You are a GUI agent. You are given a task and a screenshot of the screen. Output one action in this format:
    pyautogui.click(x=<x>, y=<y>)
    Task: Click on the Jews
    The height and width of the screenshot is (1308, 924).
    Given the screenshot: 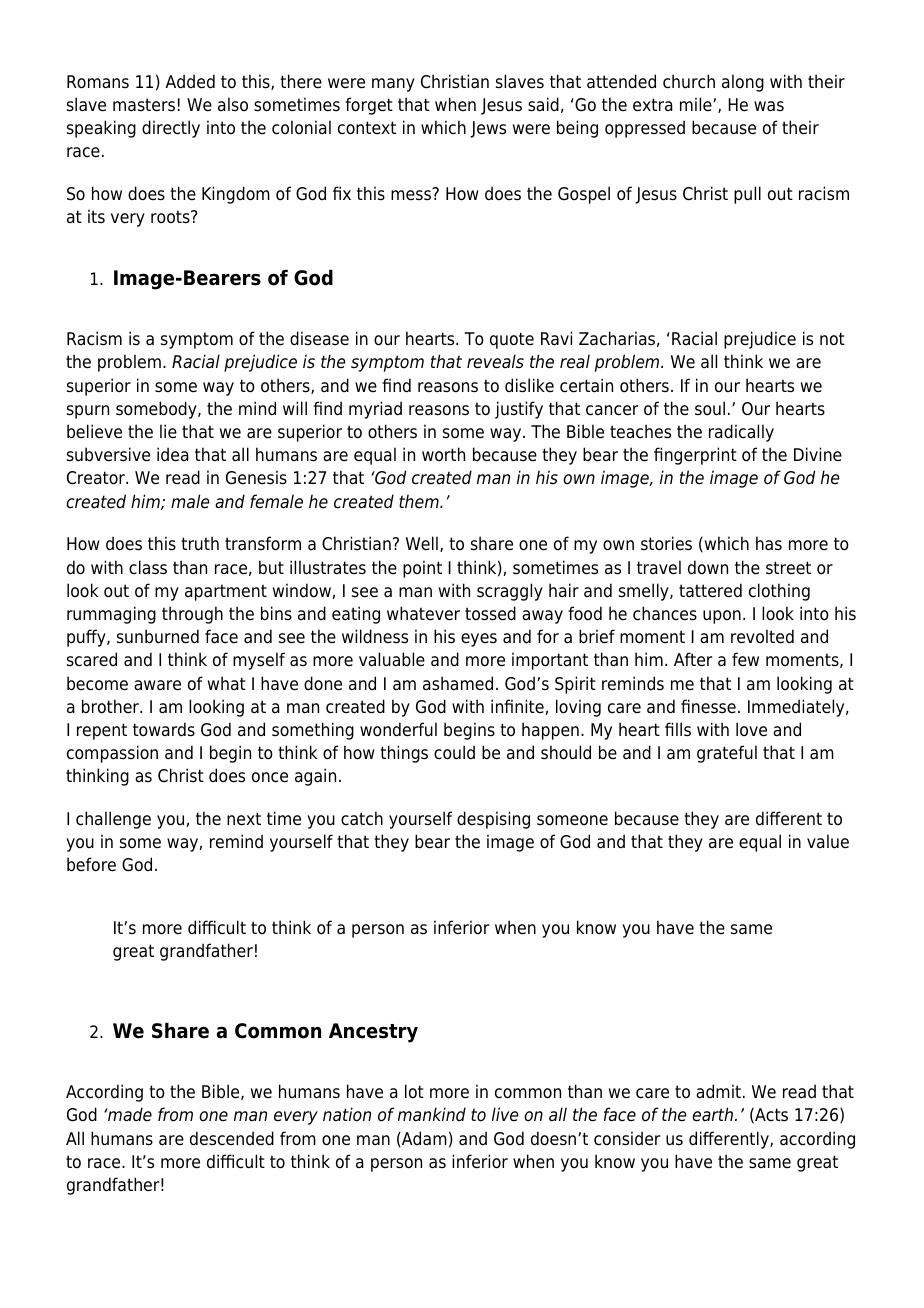 What is the action you would take?
    pyautogui.click(x=488, y=129)
